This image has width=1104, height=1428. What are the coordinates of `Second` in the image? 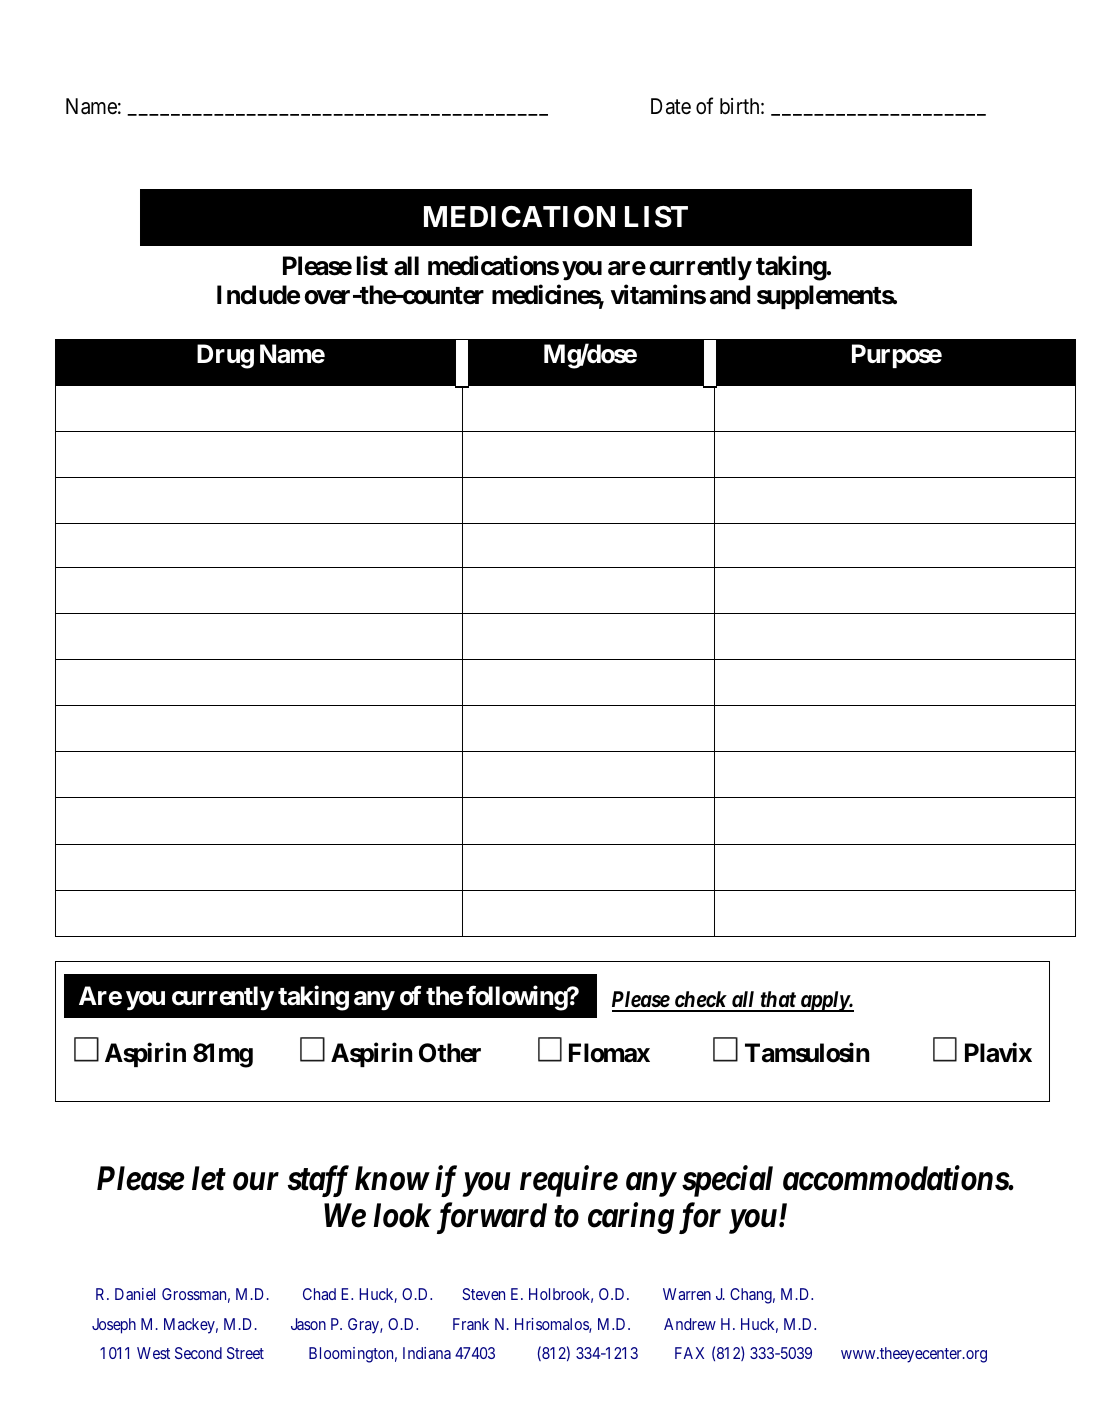 It's located at (198, 1353).
